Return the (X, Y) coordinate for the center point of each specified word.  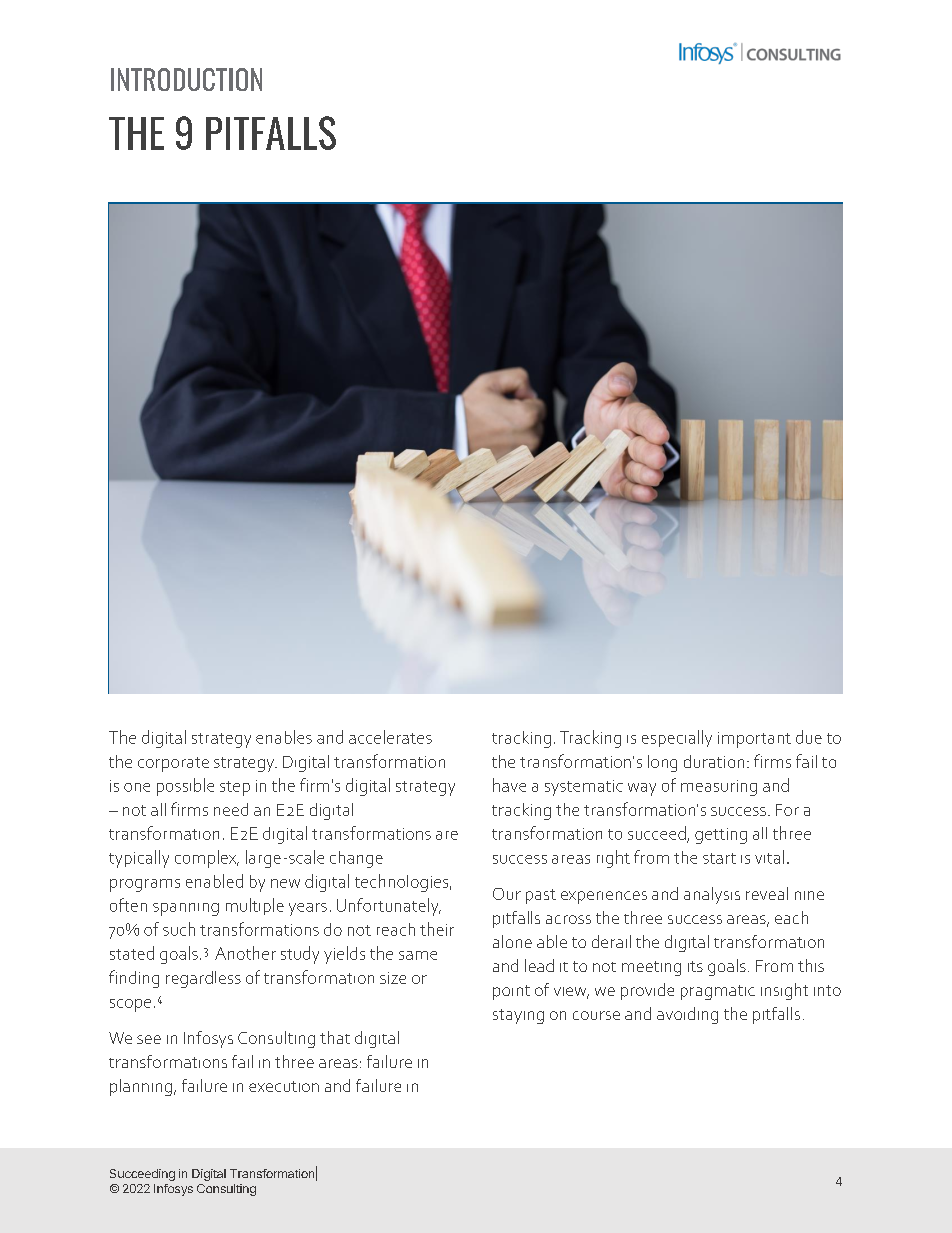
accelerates (390, 737)
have (509, 785)
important (754, 740)
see (149, 1039)
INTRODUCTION (186, 79)
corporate (173, 764)
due (809, 737)
